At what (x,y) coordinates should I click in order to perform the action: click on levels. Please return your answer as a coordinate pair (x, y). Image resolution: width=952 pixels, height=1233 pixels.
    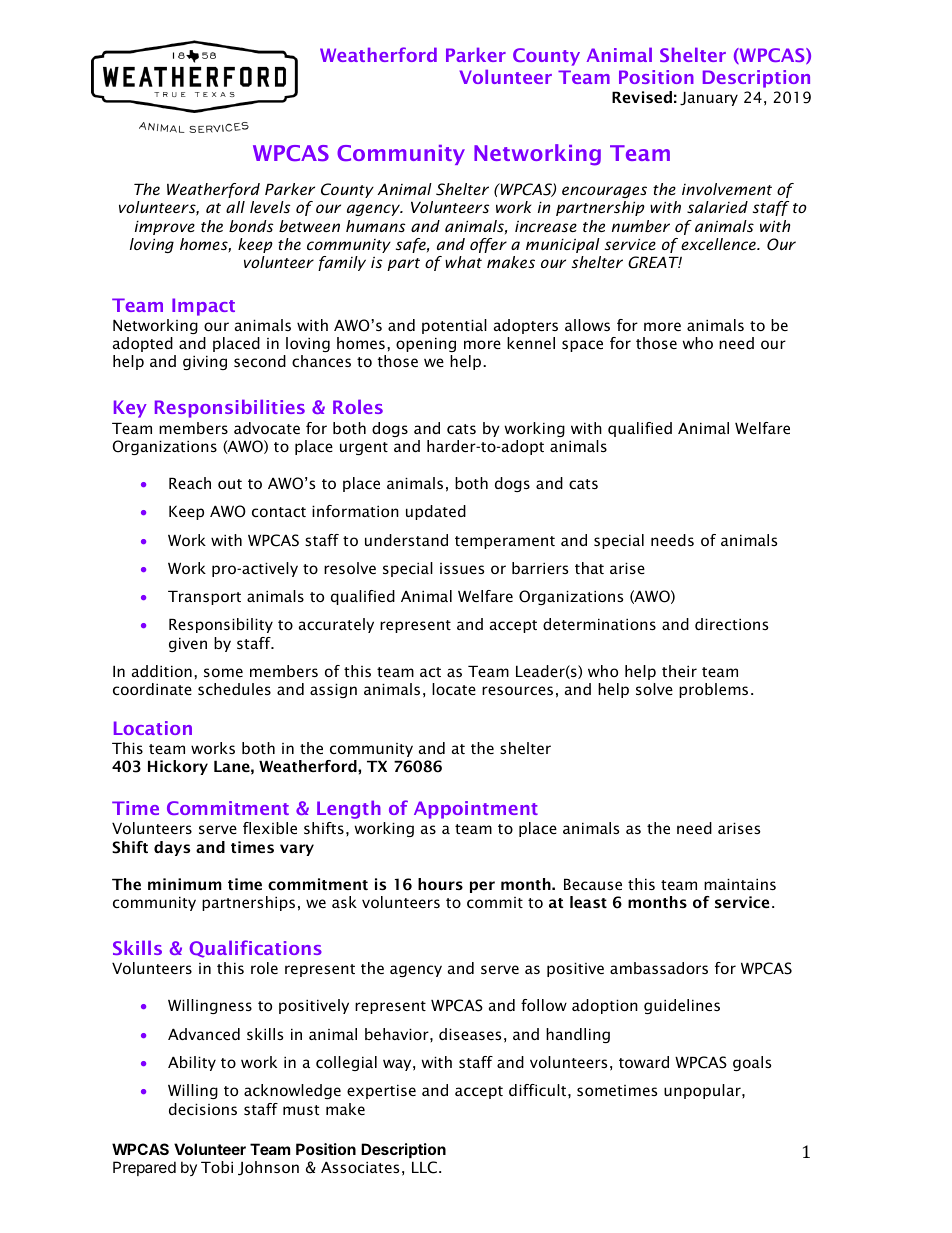
    Looking at the image, I should click on (270, 207).
